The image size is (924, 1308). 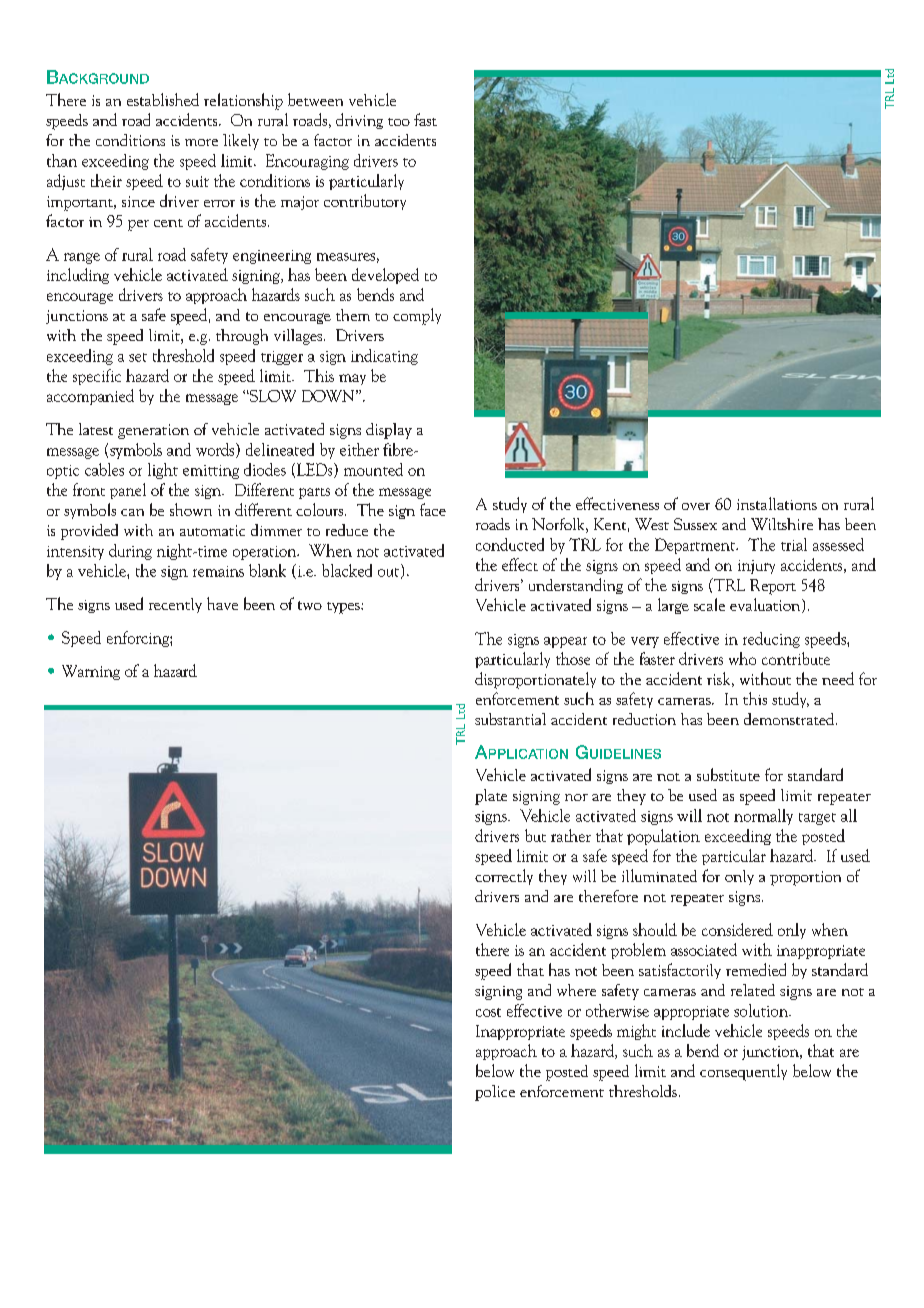 What do you see at coordinates (488, 1012) in the screenshot?
I see `cost` at bounding box center [488, 1012].
